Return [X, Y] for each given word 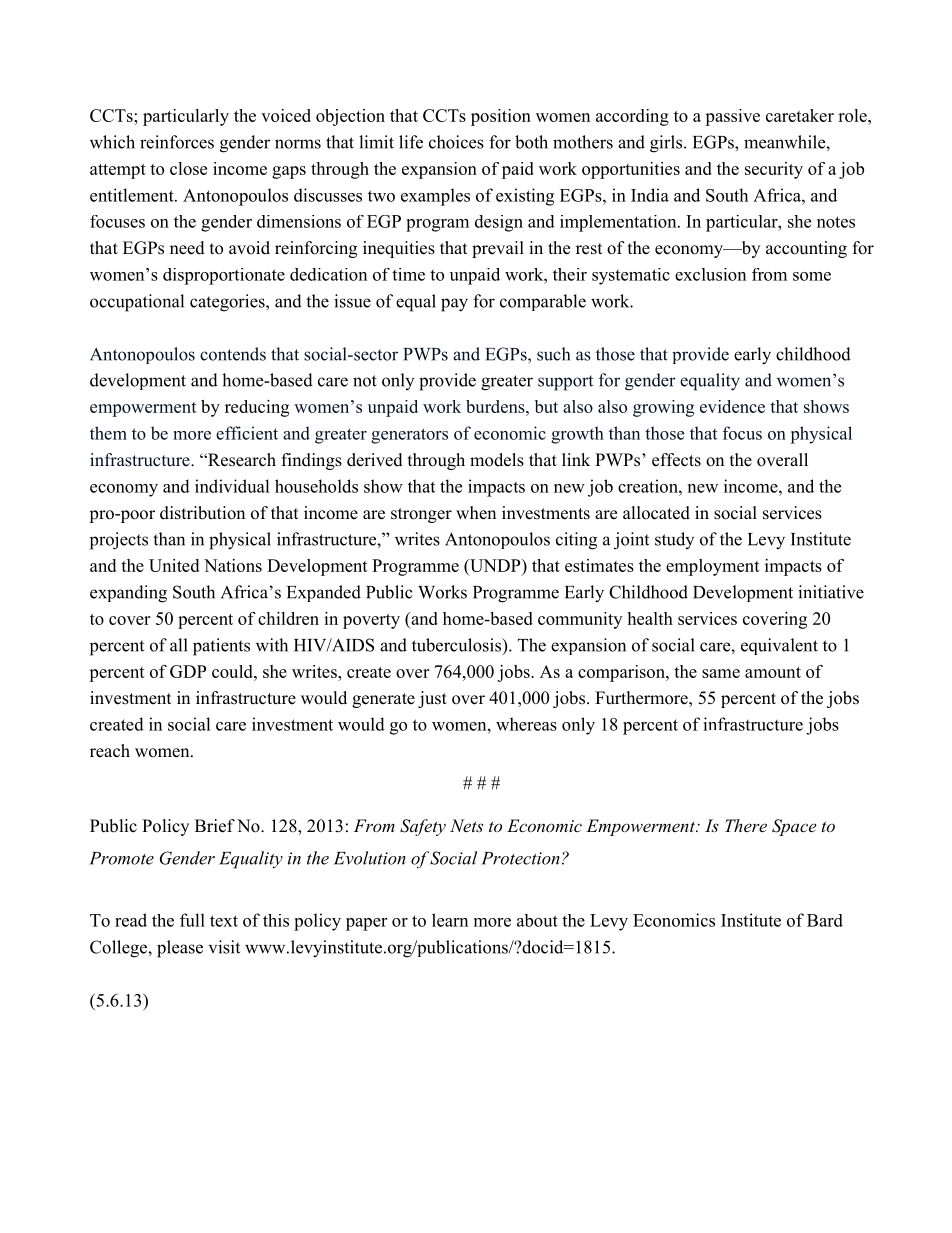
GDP [188, 671]
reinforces [177, 142]
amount [773, 672]
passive [732, 117]
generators [409, 436]
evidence [732, 406]
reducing [257, 408]
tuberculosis [458, 646]
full [192, 920]
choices [456, 142]
